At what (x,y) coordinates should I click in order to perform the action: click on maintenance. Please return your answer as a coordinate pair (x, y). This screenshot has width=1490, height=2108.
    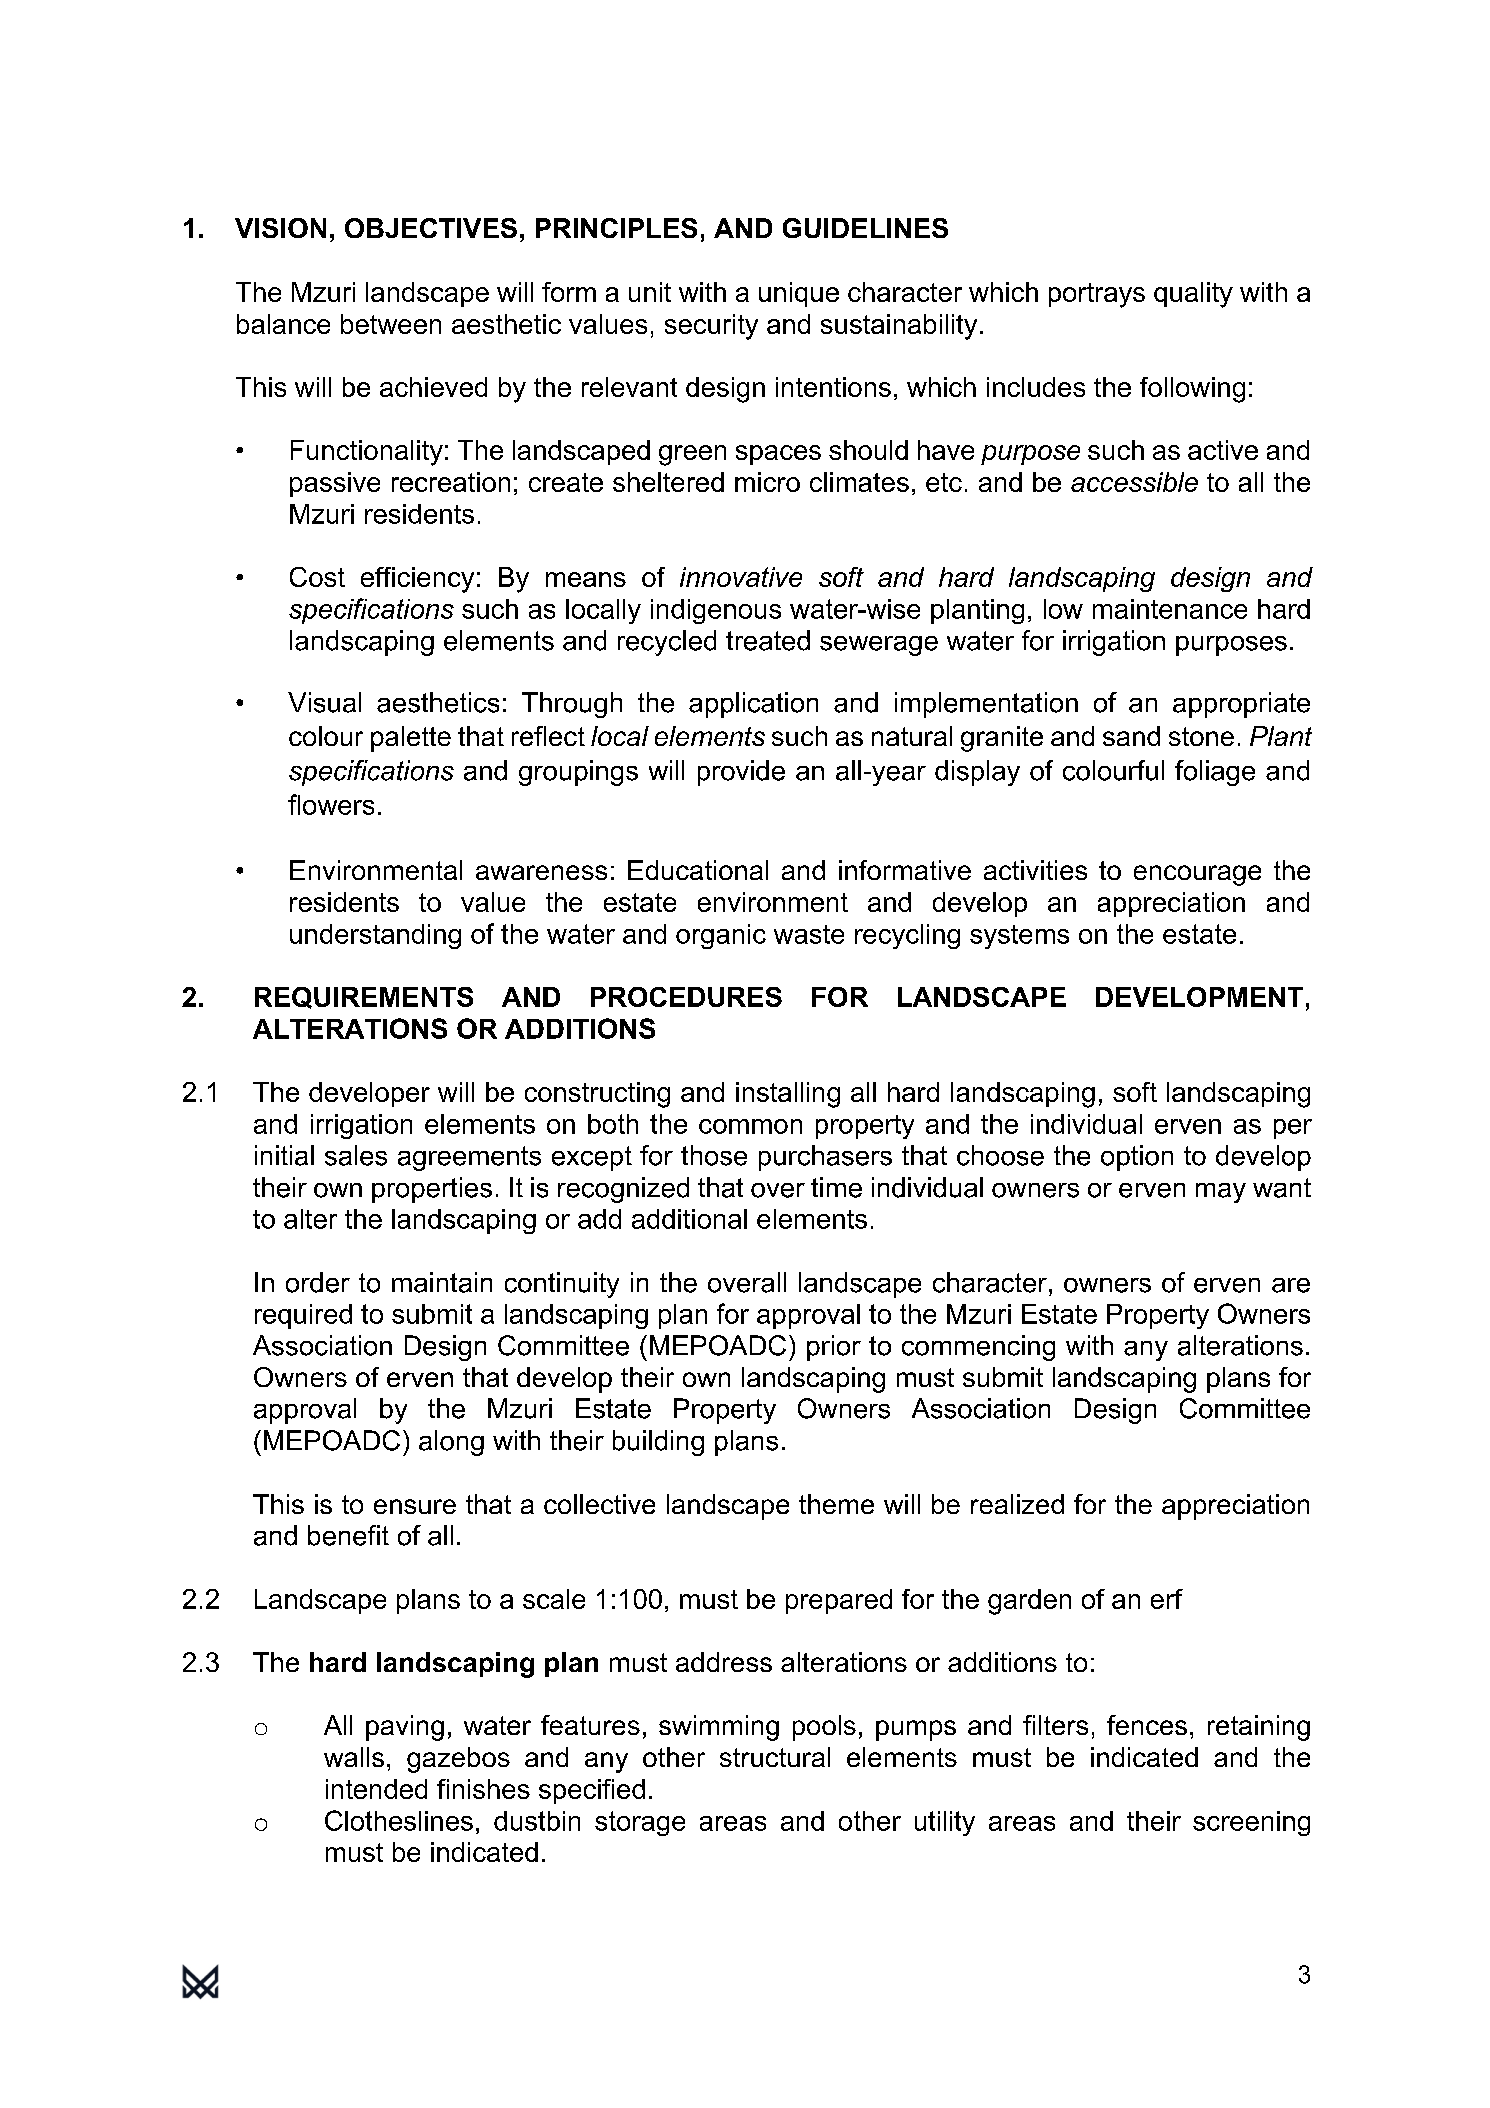
    Looking at the image, I should click on (1170, 609).
